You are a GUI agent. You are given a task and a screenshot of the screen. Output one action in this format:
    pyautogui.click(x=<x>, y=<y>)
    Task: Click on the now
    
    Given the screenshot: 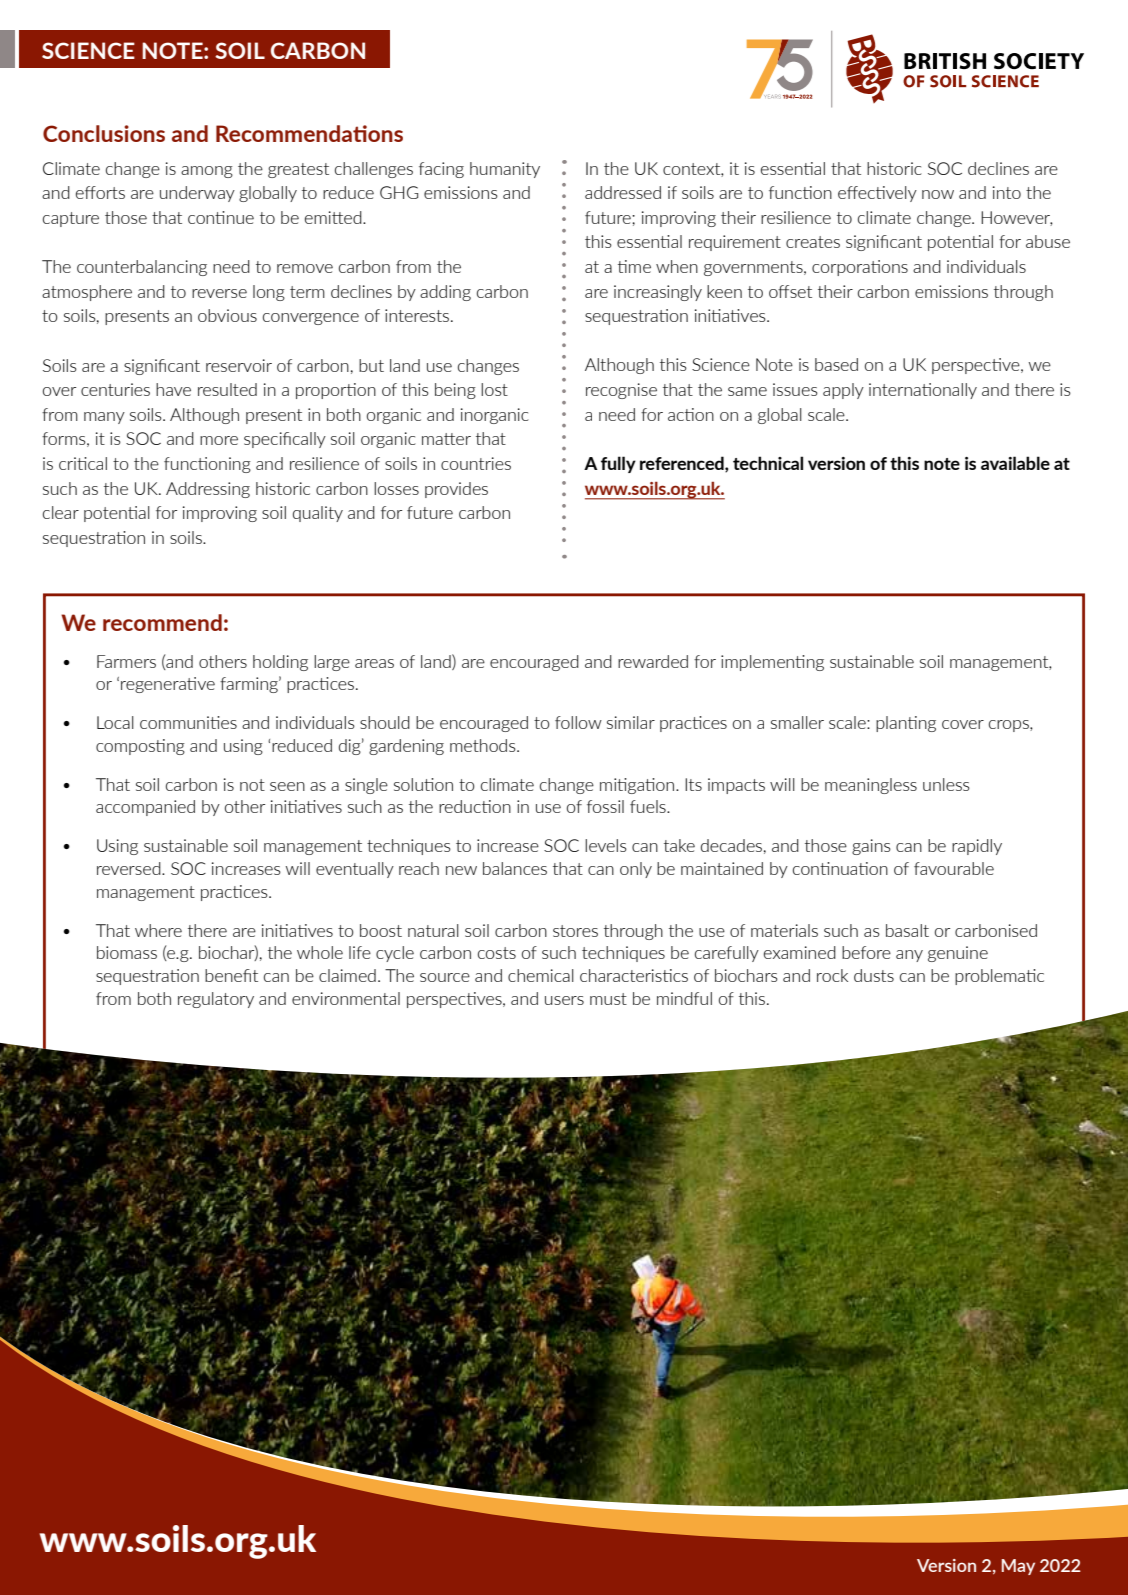 What is the action you would take?
    pyautogui.click(x=938, y=194)
